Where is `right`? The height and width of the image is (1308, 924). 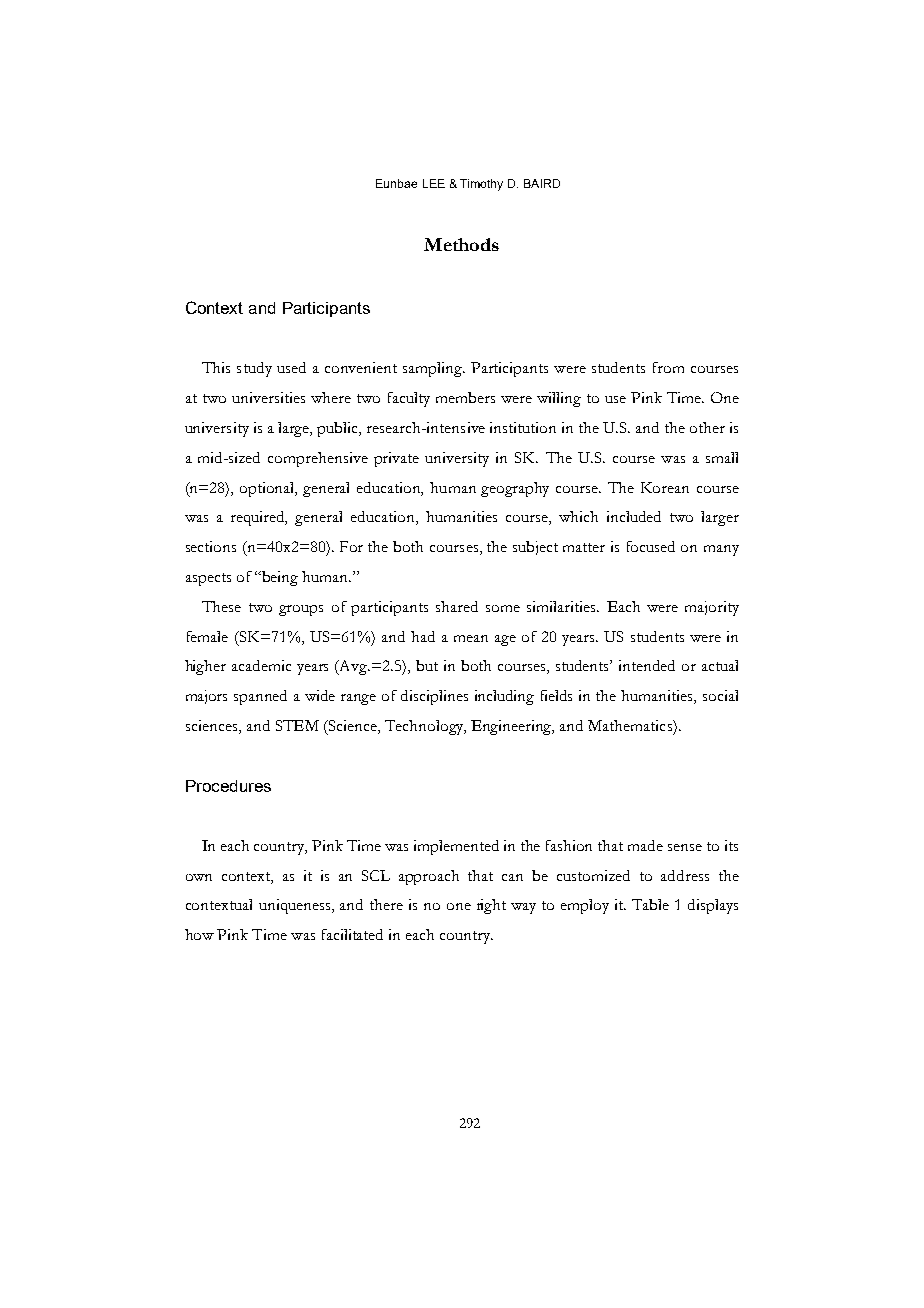 right is located at coordinates (491, 906).
